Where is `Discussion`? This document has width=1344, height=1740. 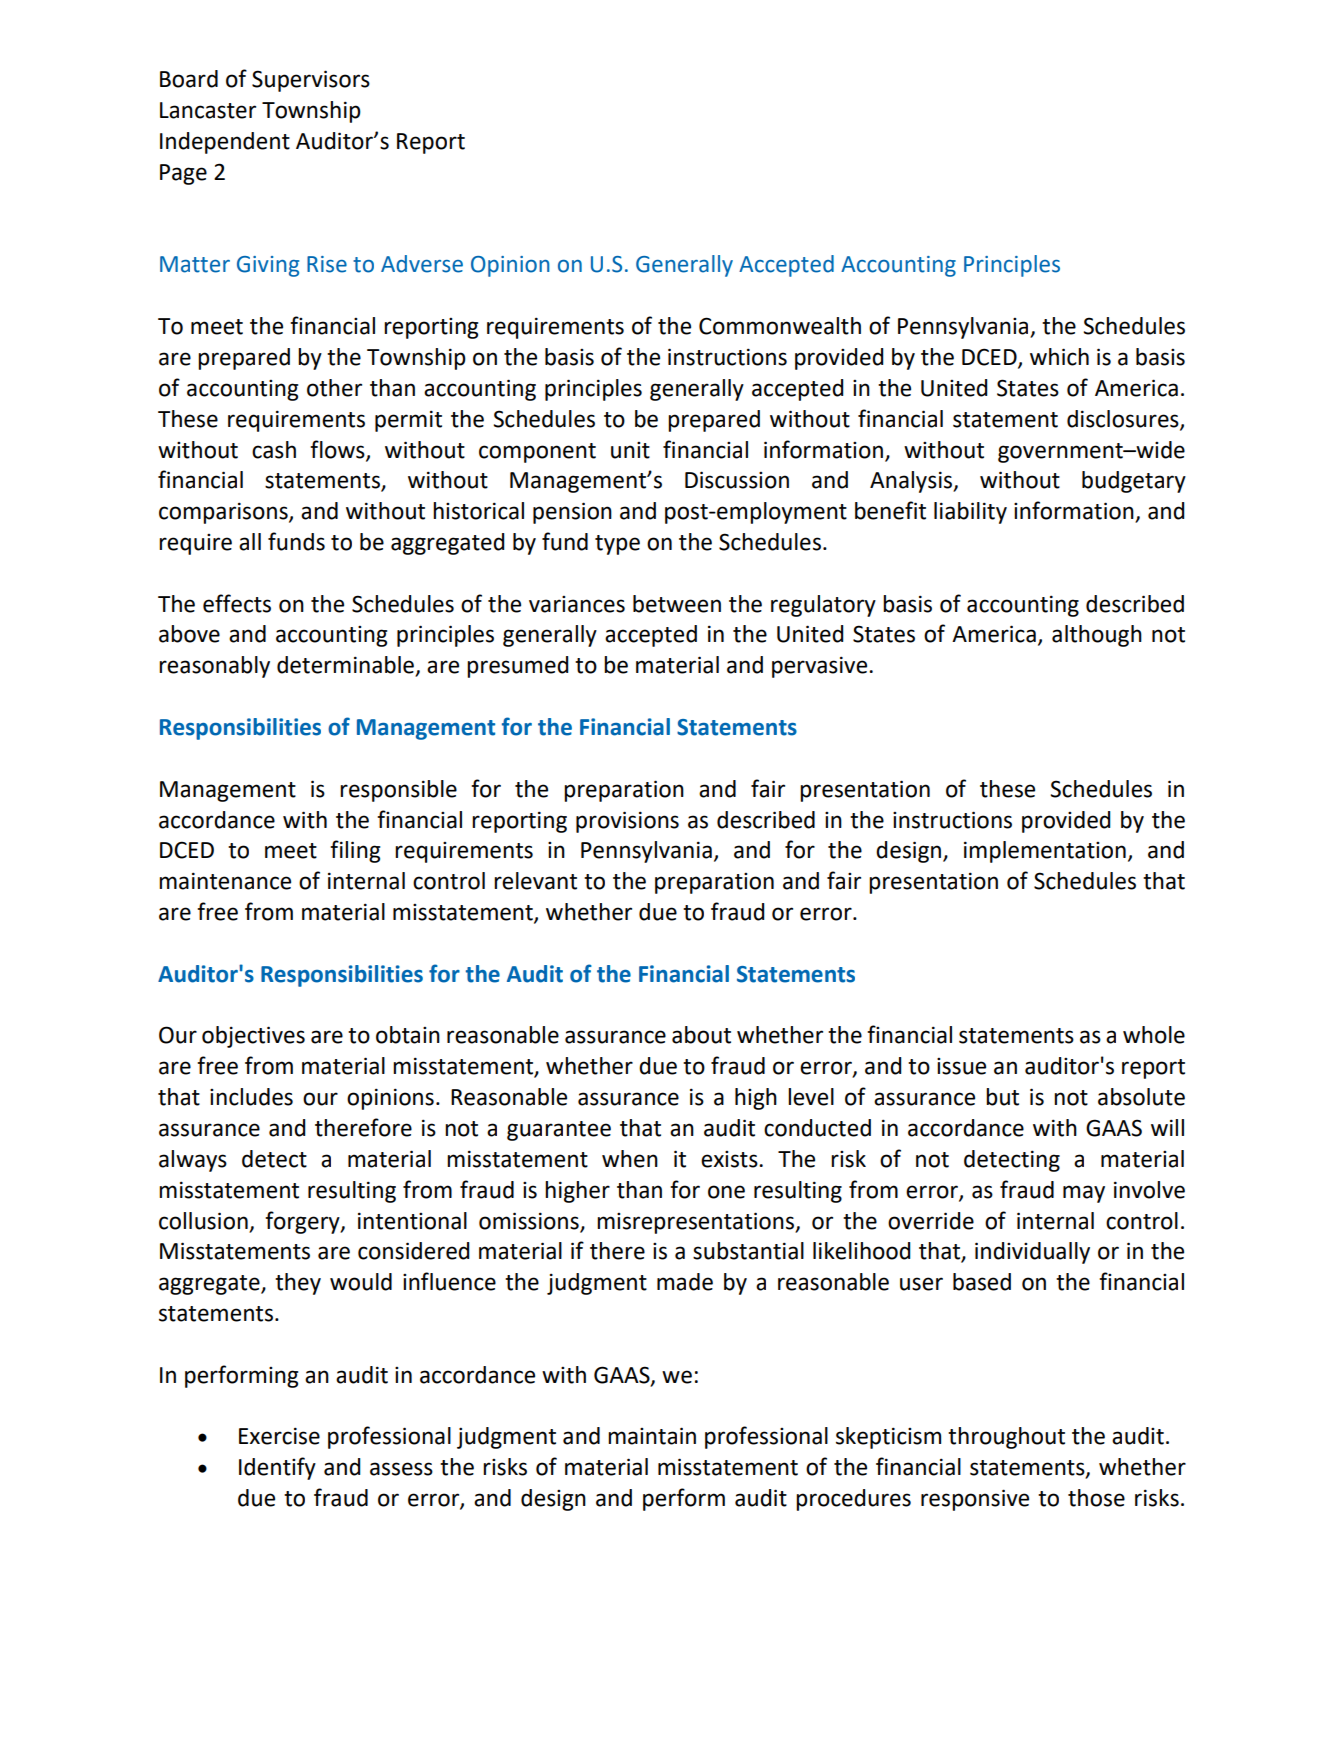 Discussion is located at coordinates (737, 480).
